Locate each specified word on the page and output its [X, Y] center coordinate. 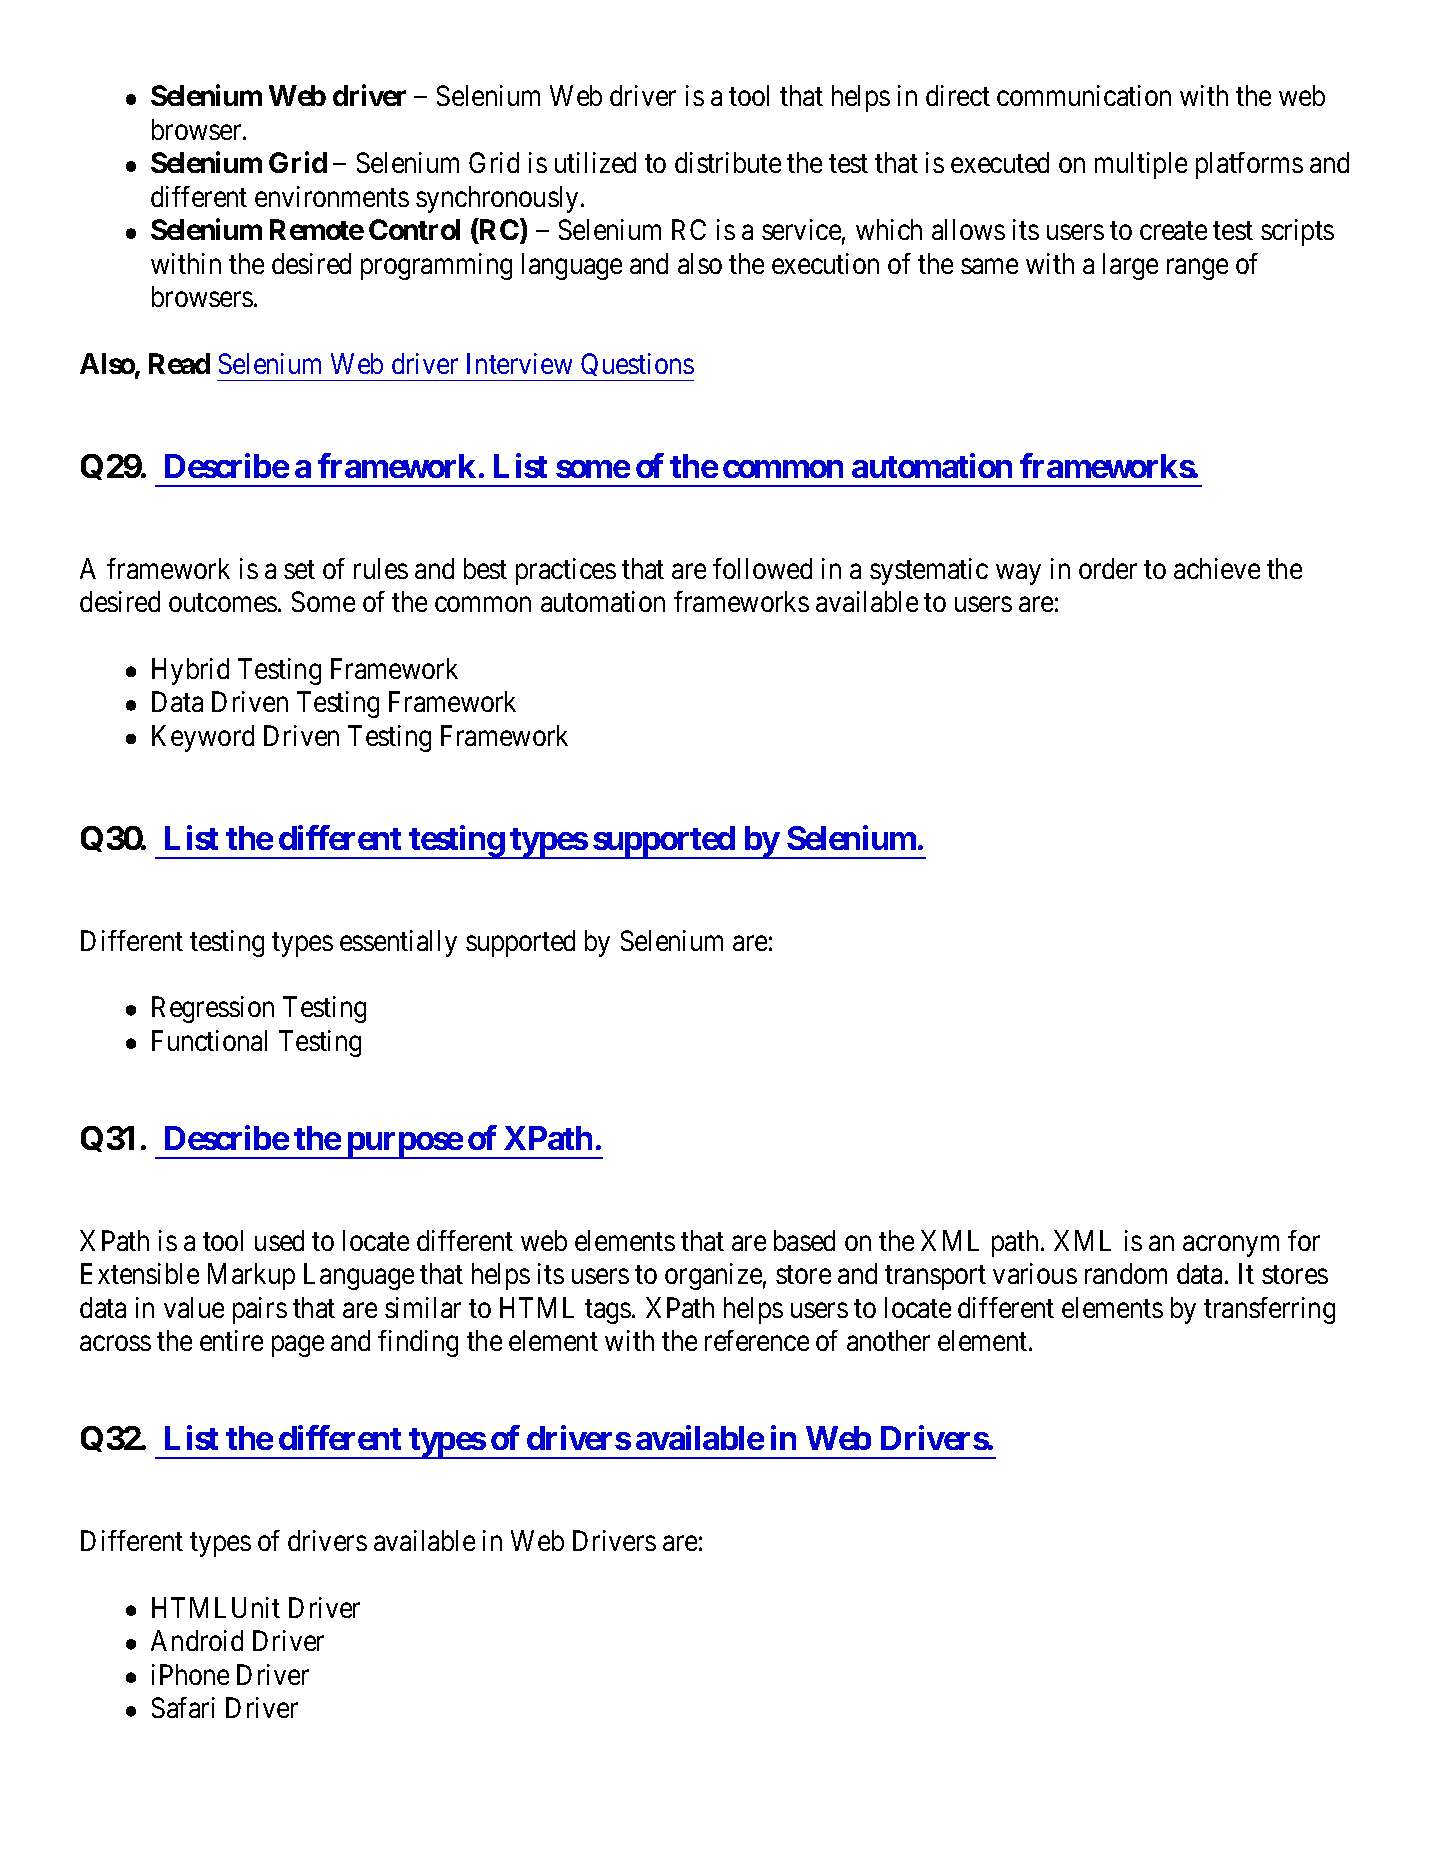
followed [762, 568]
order [1108, 568]
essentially [398, 943]
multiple [1141, 165]
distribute [728, 162]
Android [197, 1640]
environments [332, 196]
